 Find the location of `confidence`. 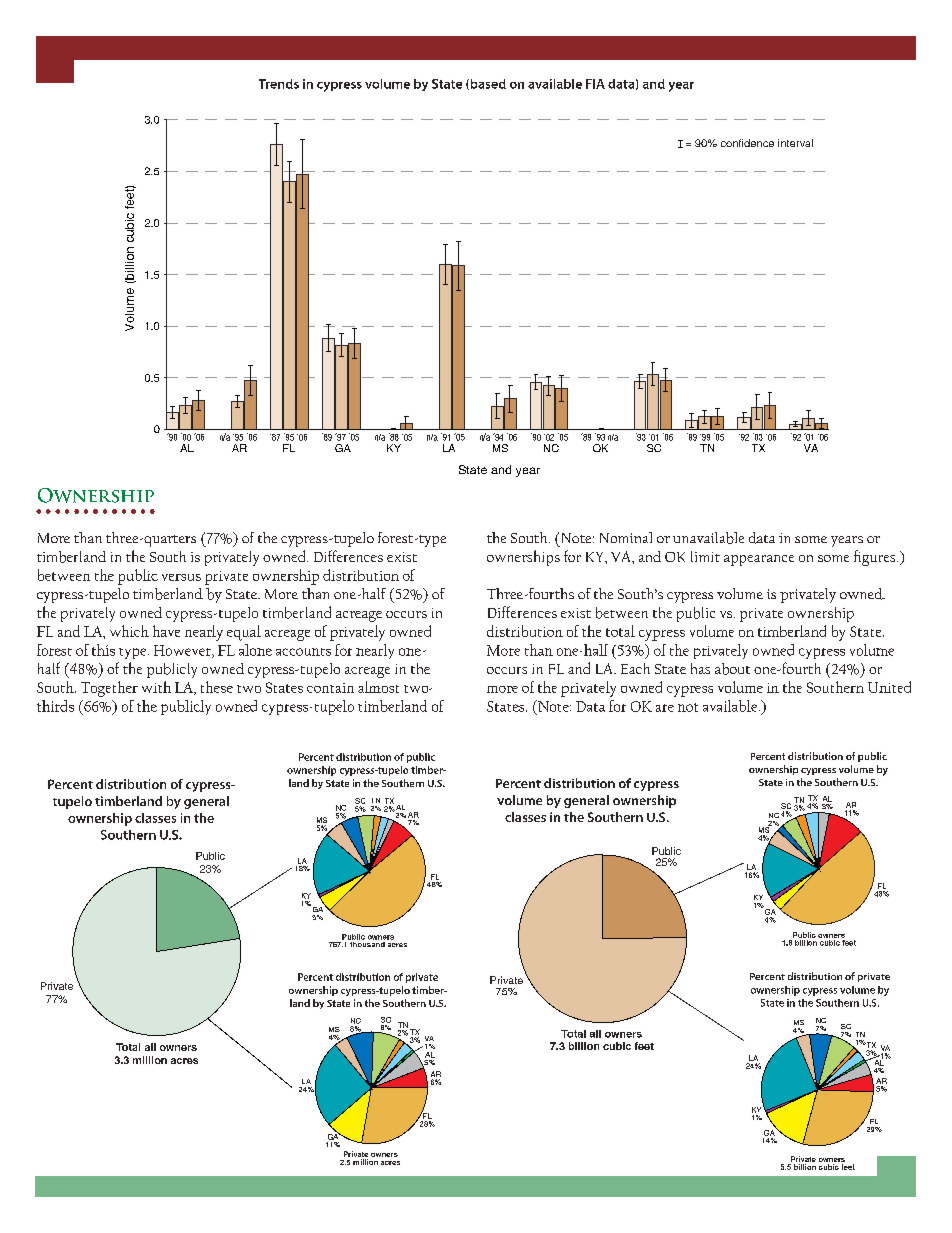

confidence is located at coordinates (747, 143).
